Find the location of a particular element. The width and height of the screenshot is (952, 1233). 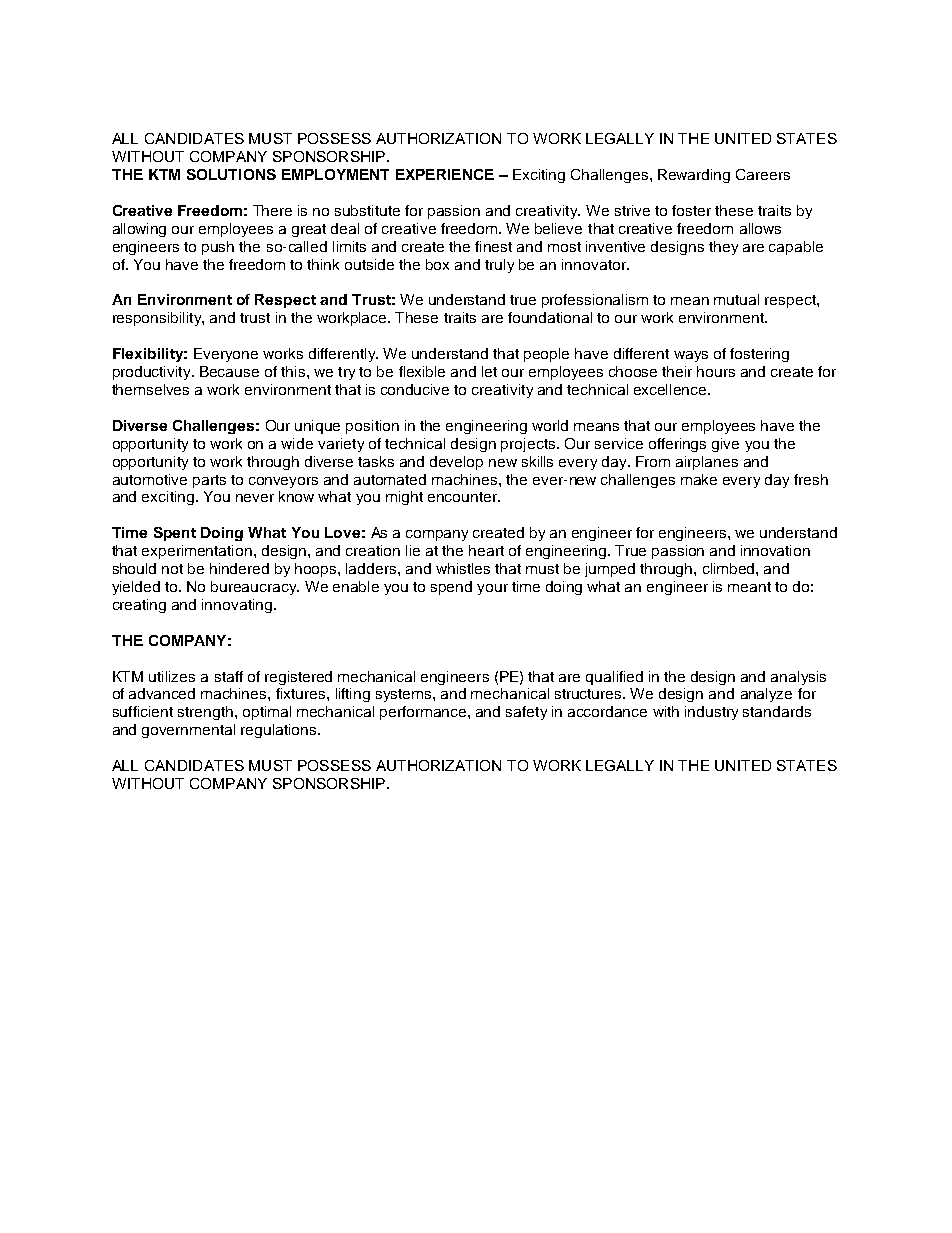

SOLUTIONS is located at coordinates (231, 174).
